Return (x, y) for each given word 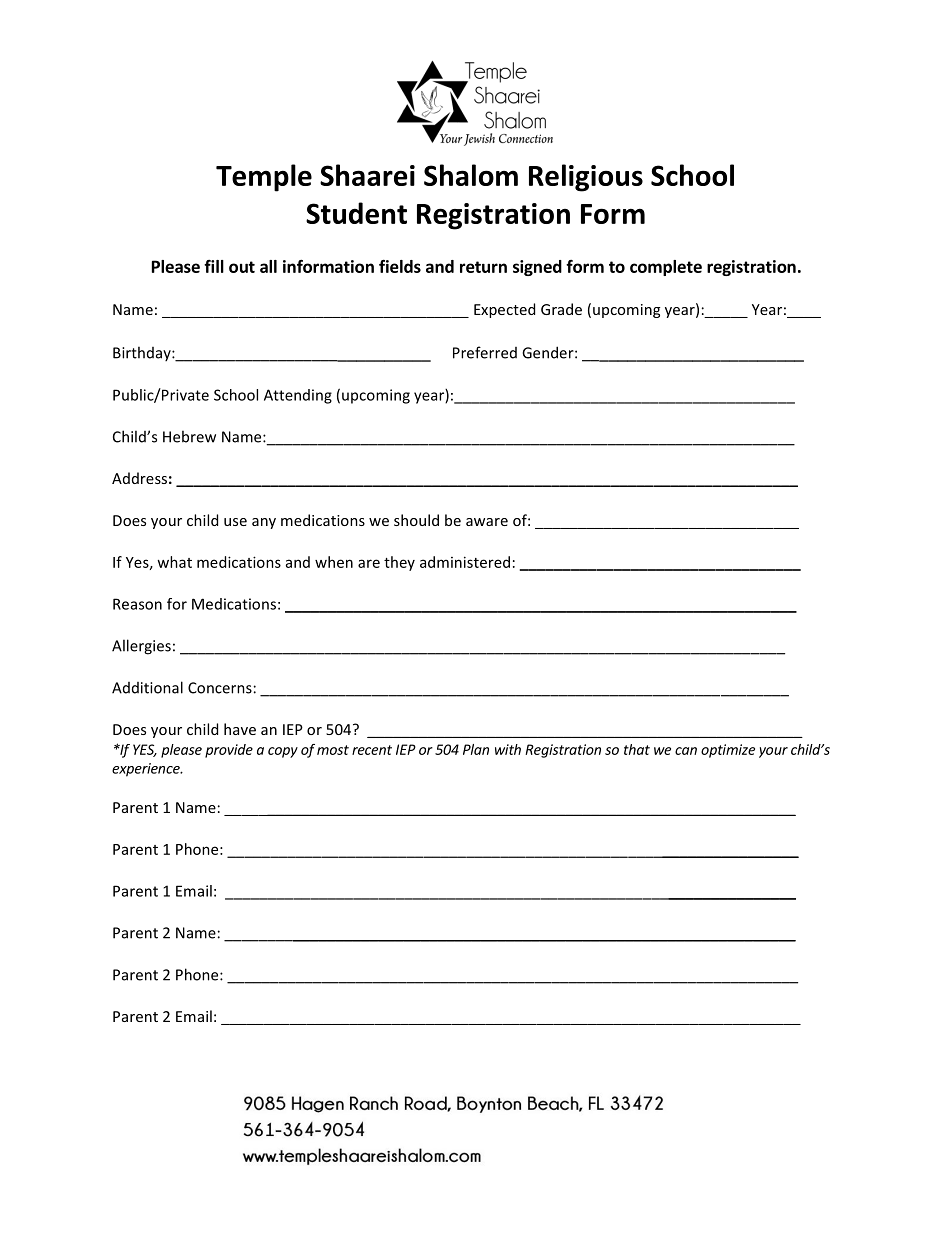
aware (487, 522)
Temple (264, 178)
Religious (586, 178)
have (240, 729)
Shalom (471, 175)
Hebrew (189, 436)
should (416, 520)
